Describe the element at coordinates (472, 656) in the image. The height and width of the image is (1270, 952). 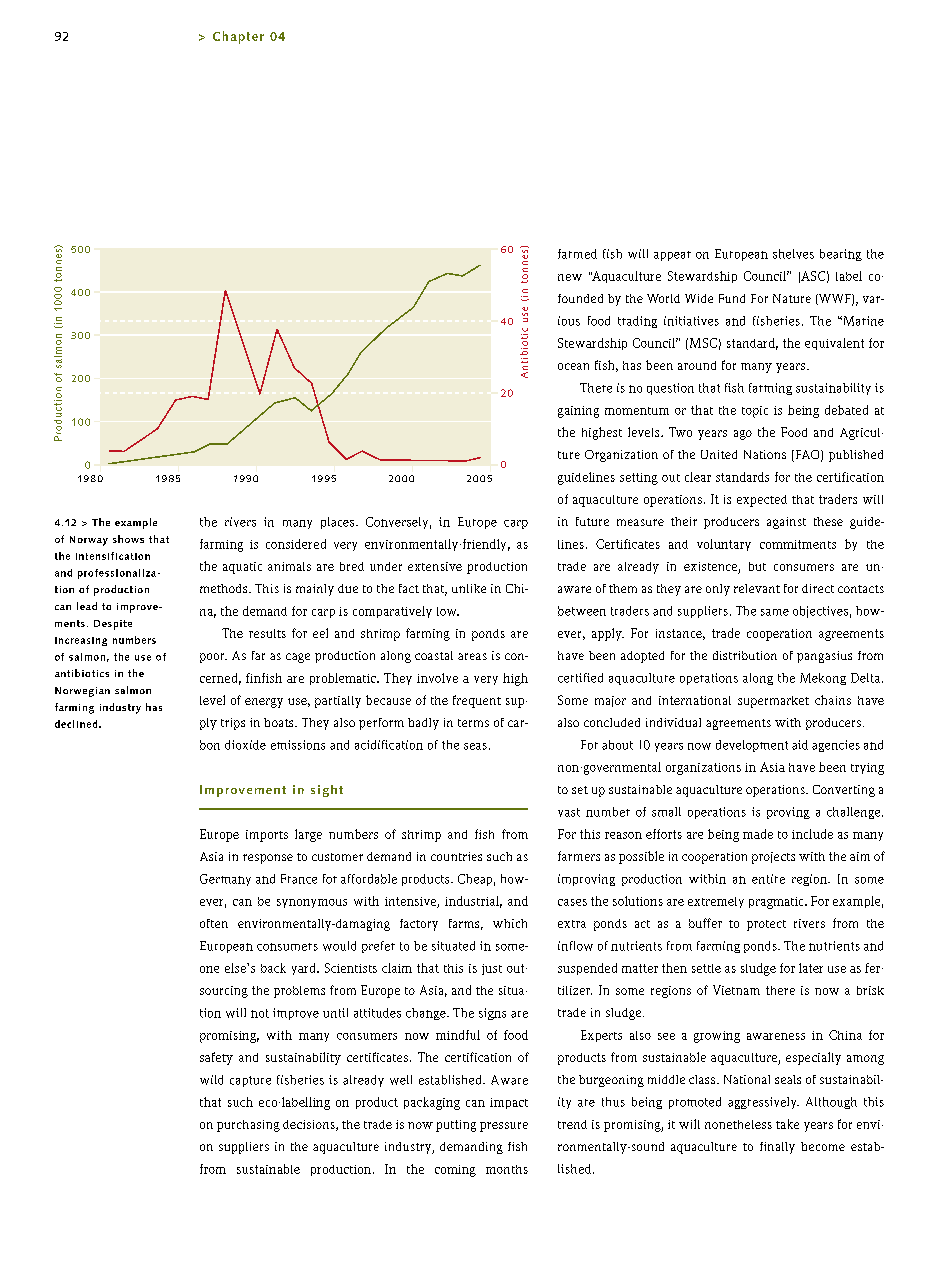
I see `areas` at that location.
